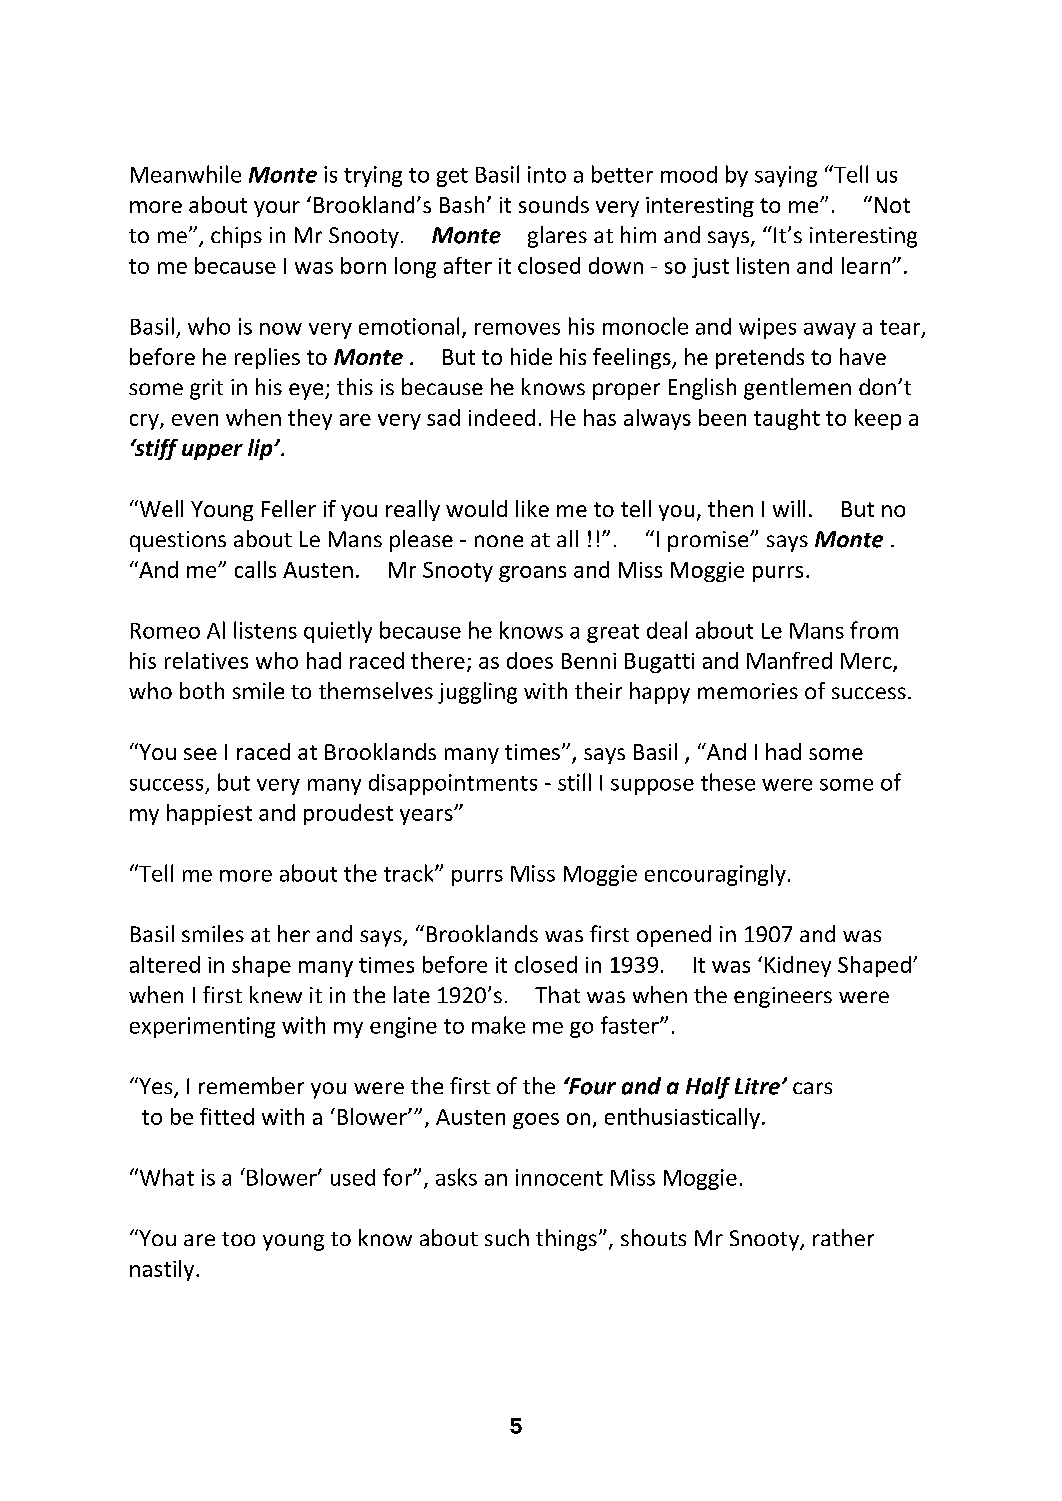 The image size is (1062, 1501). Describe the element at coordinates (554, 204) in the image. I see `sounds` at that location.
